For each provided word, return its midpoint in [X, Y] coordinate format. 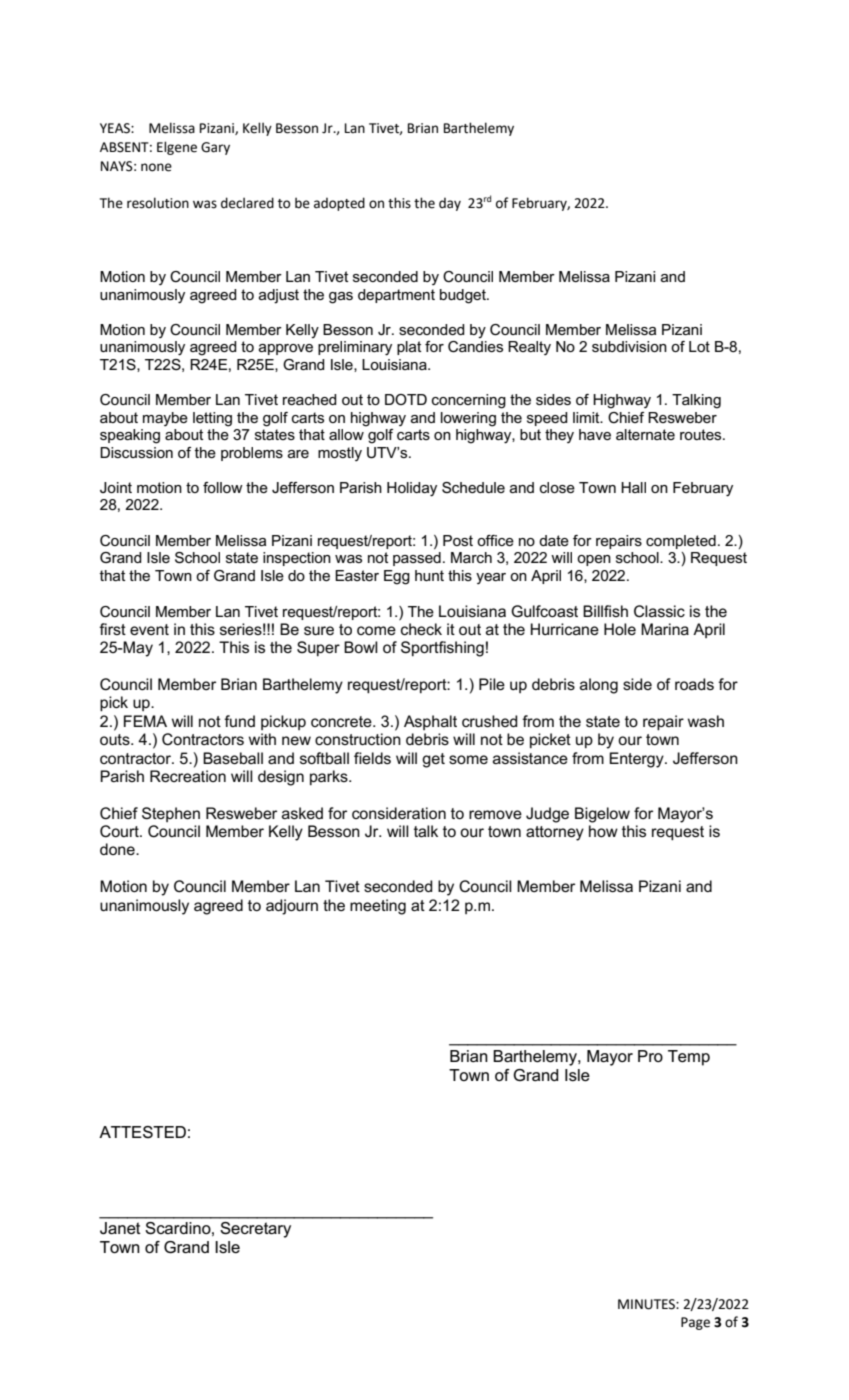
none [156, 167]
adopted [339, 204]
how [603, 831]
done [118, 849]
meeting [378, 907]
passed [417, 559]
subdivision [629, 346]
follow [223, 487]
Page [695, 1323]
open [594, 560]
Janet [120, 1228]
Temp [689, 1058]
